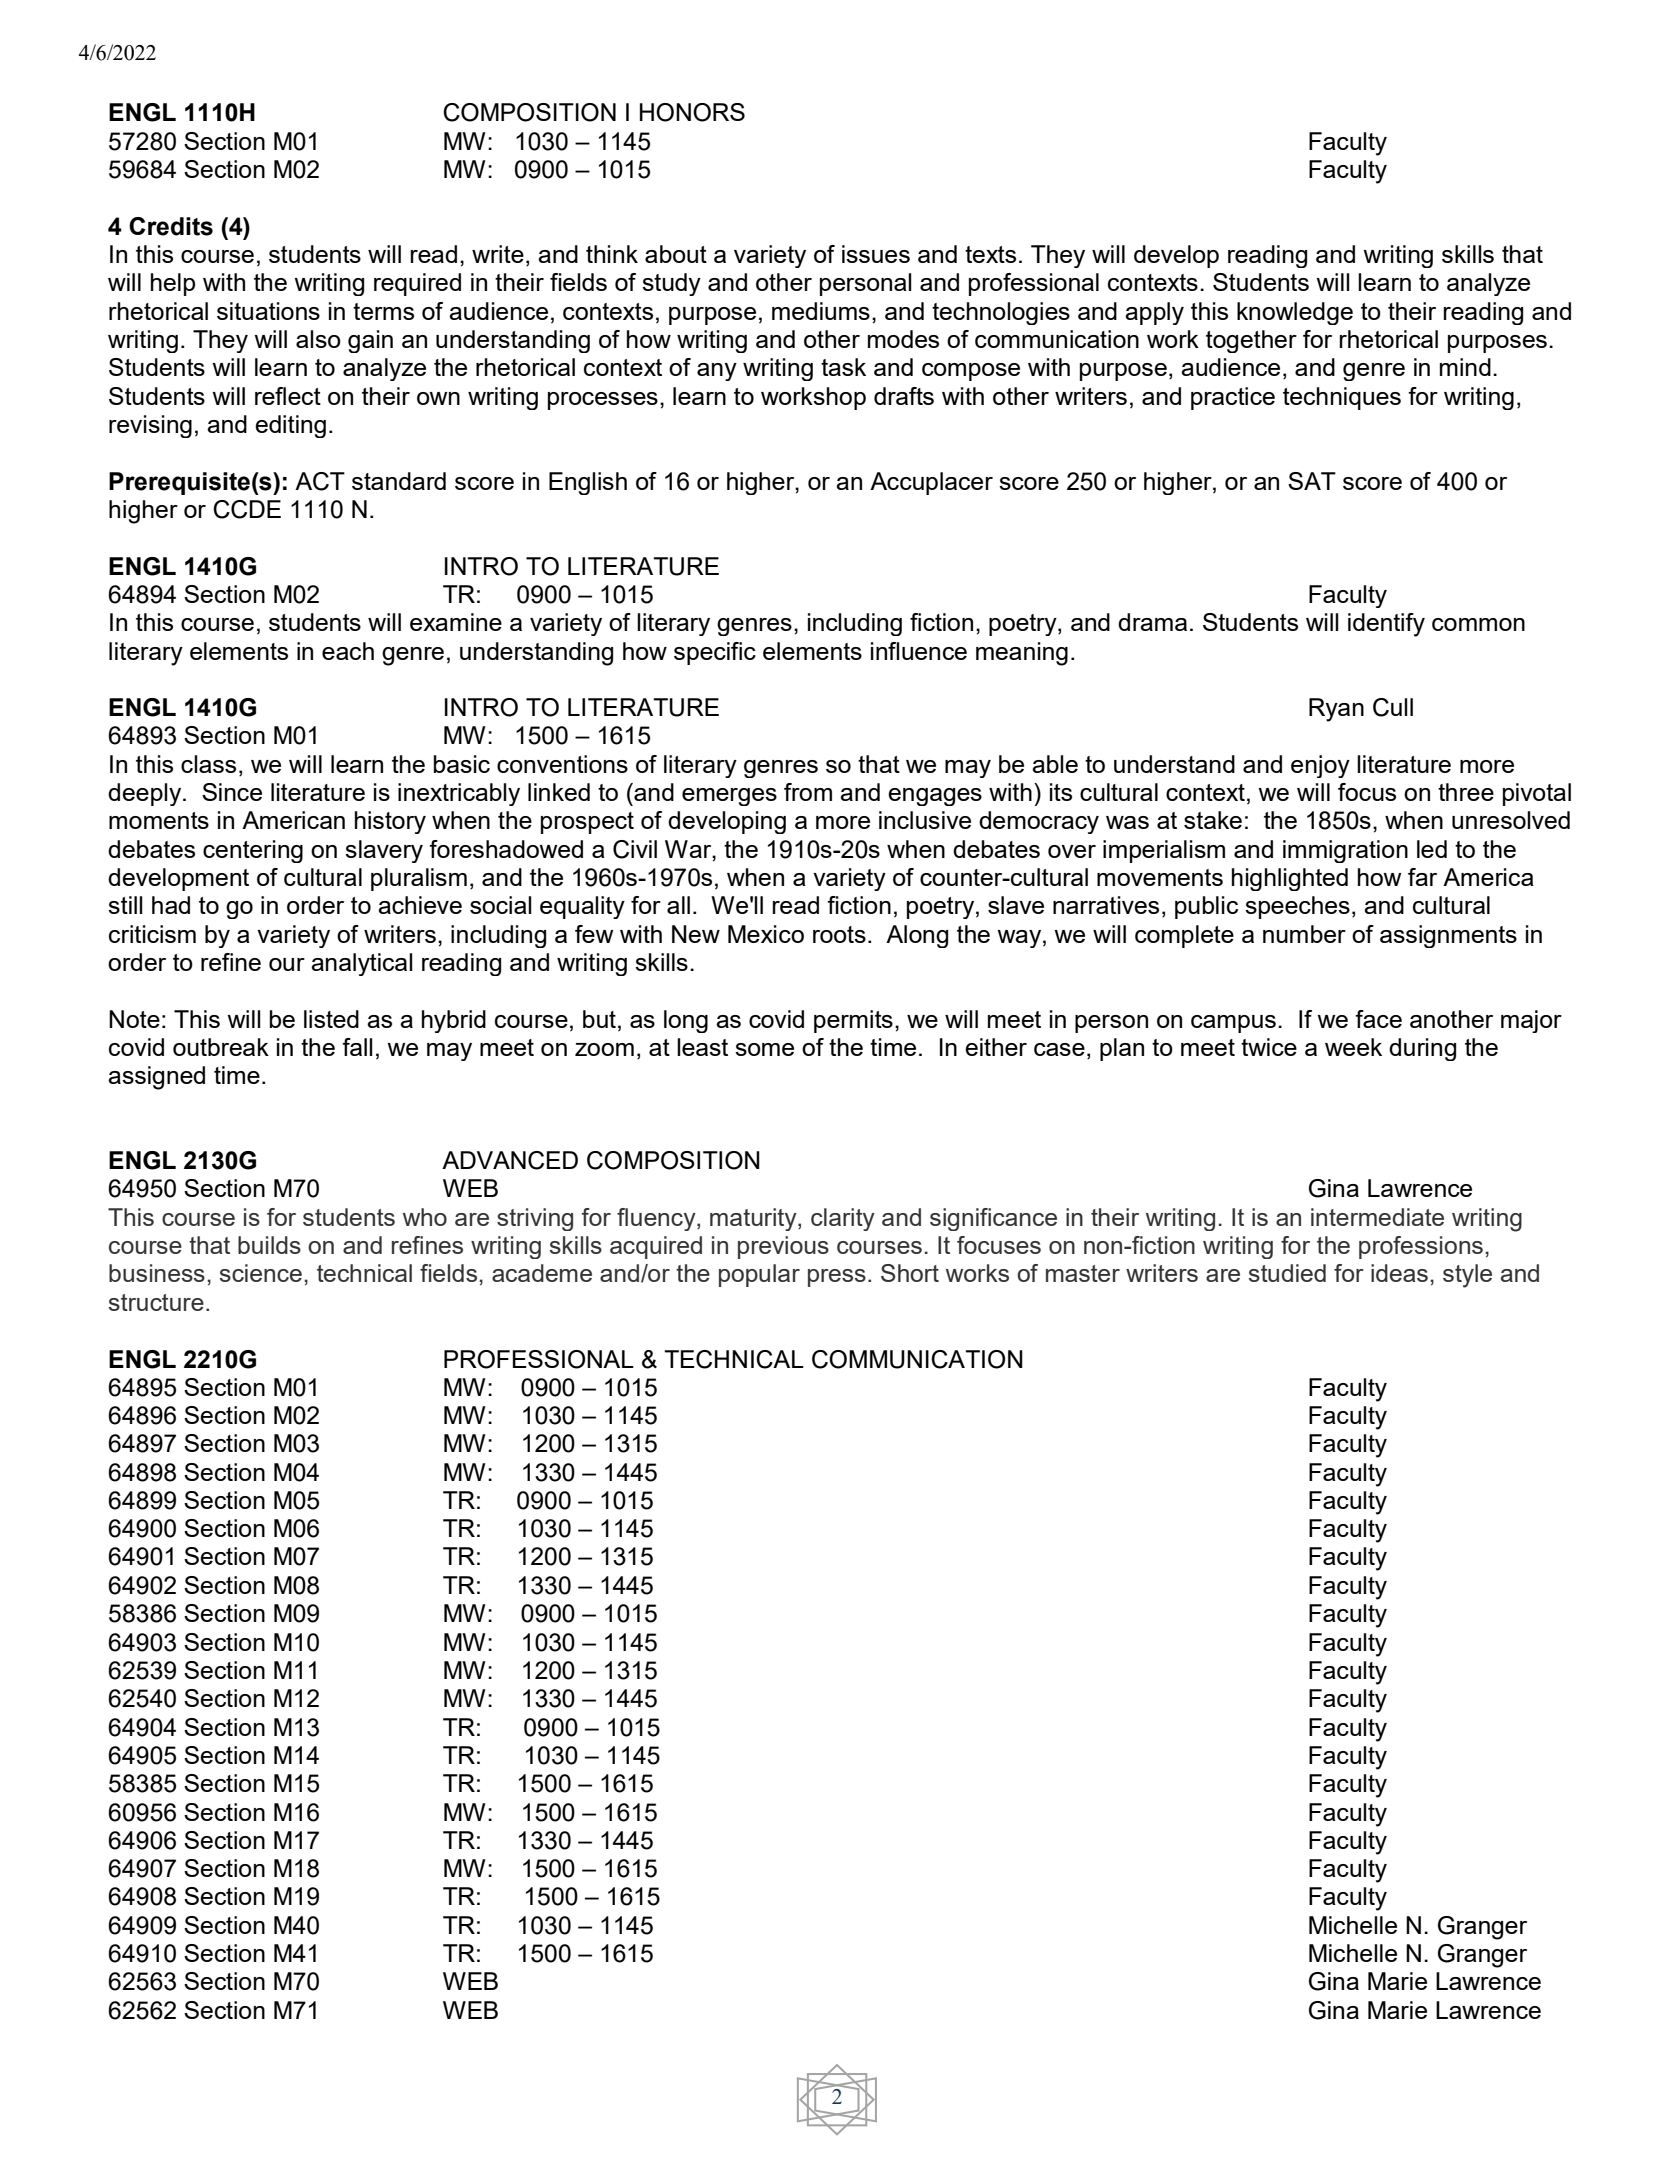 Image resolution: width=1674 pixels, height=2167 pixels. Describe the element at coordinates (348, 651) in the image. I see `each` at that location.
